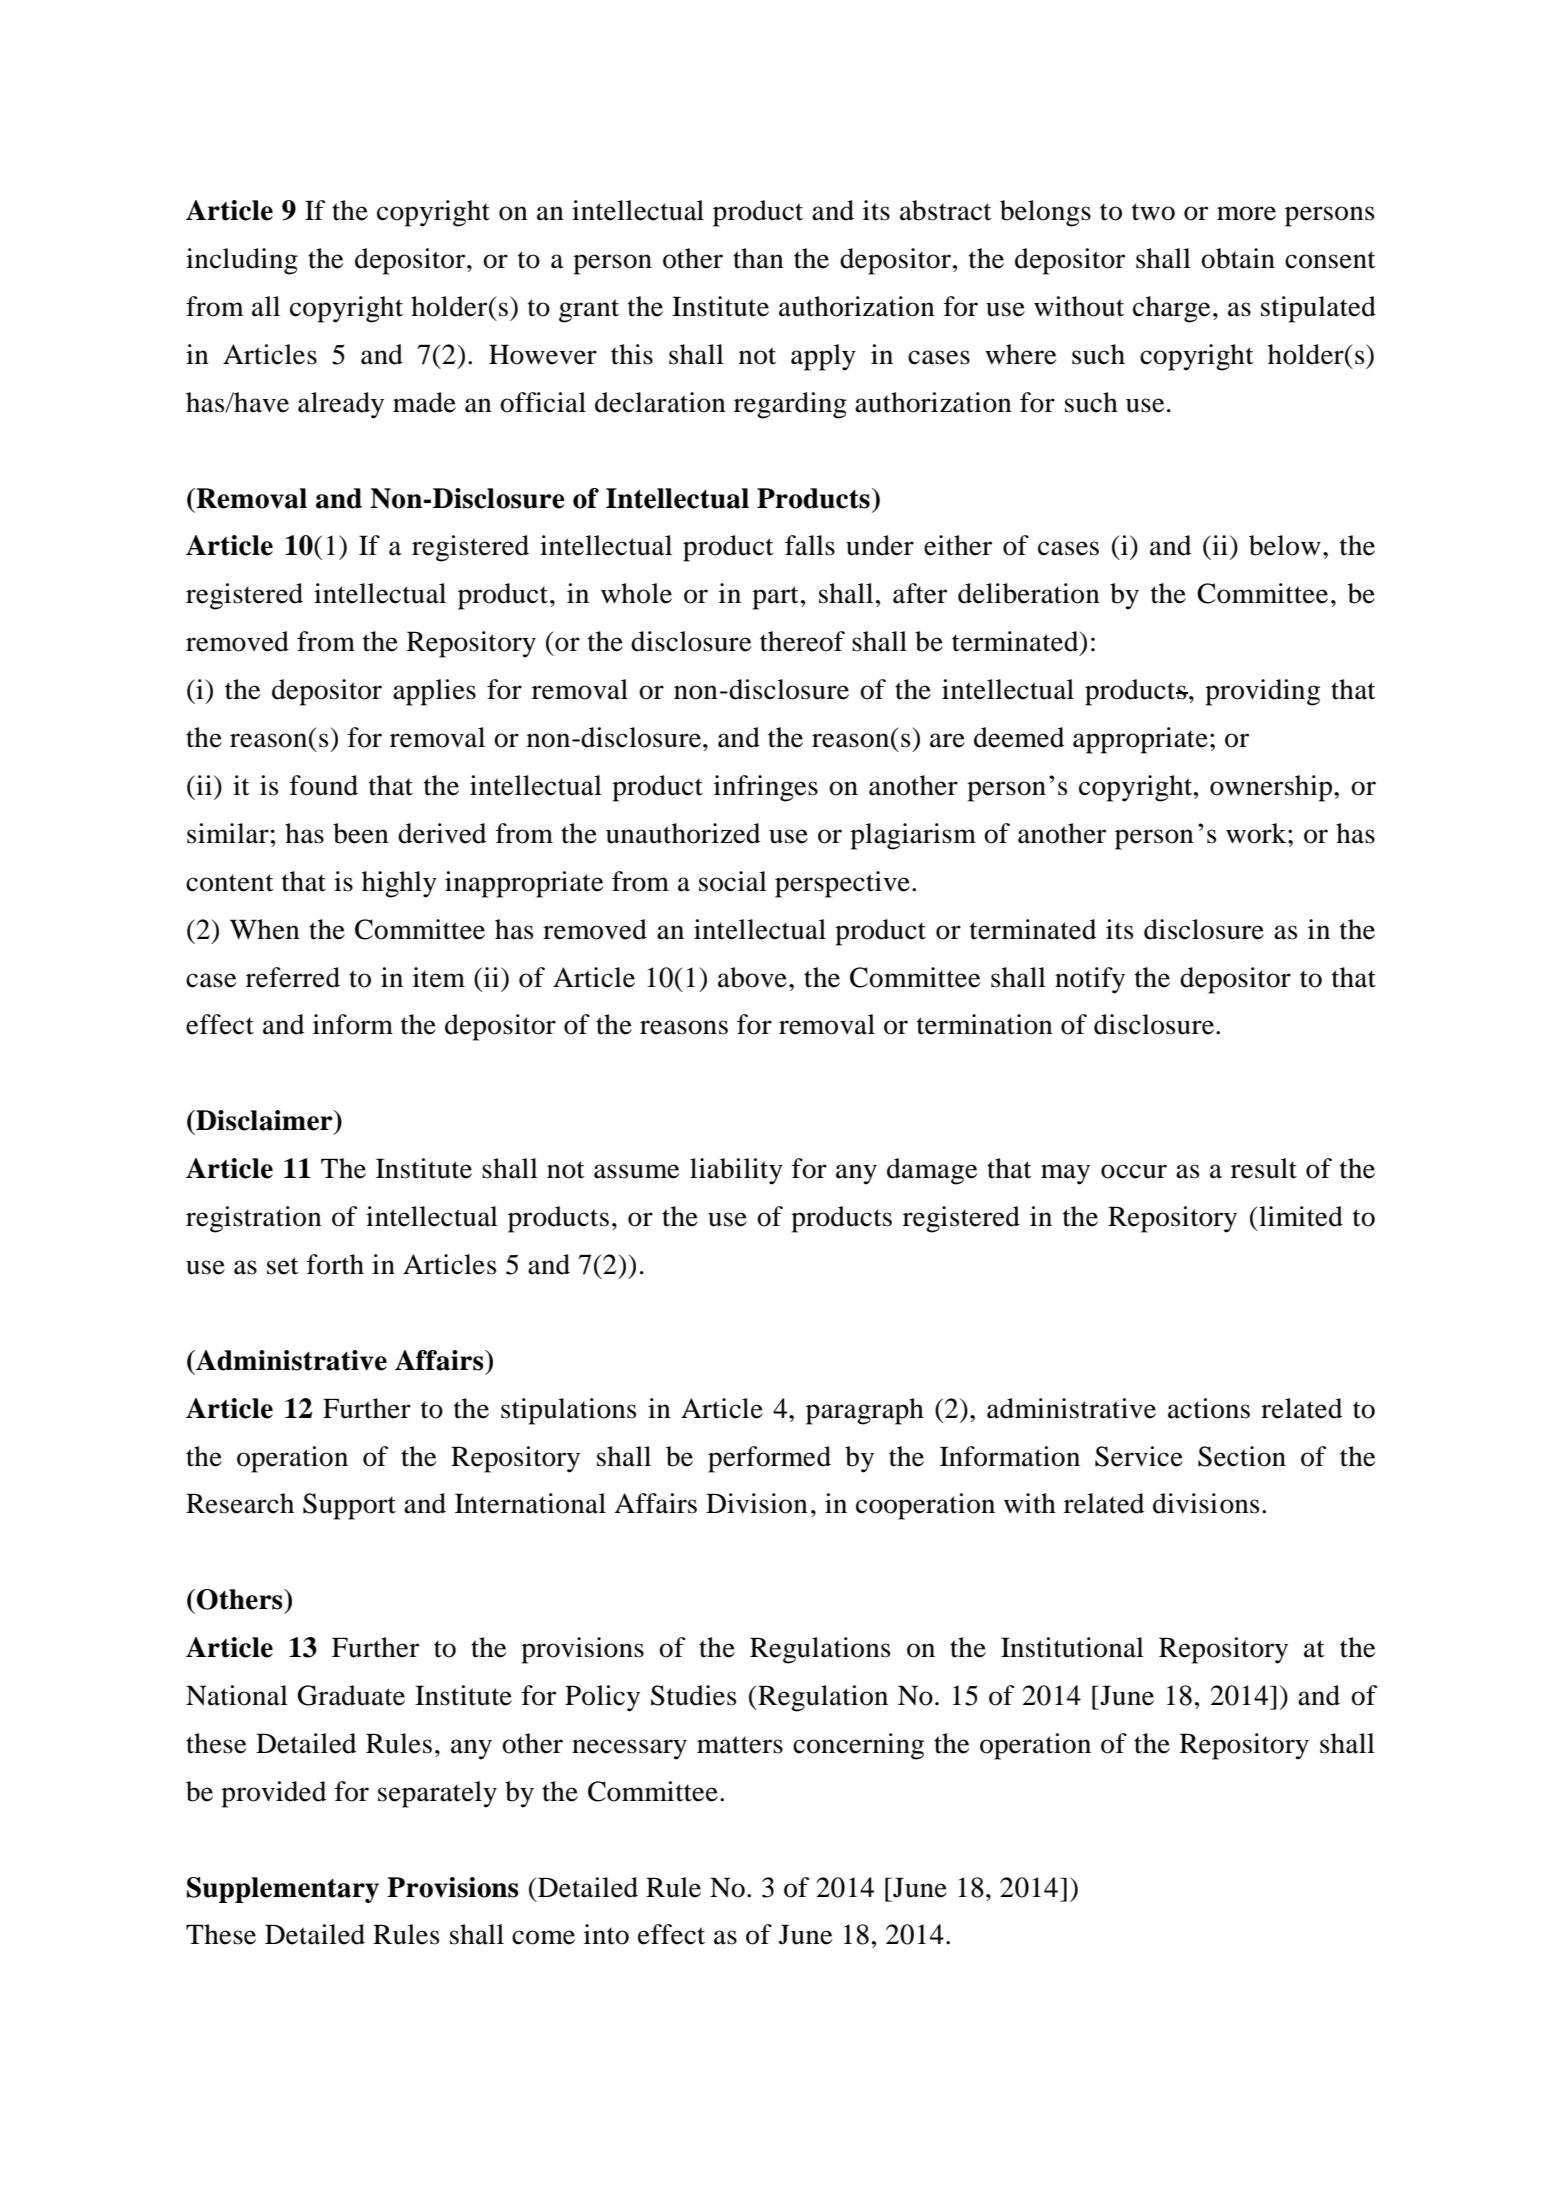 The width and height of the screenshot is (1562, 2209). What do you see at coordinates (606, 1934) in the screenshot?
I see `into` at bounding box center [606, 1934].
